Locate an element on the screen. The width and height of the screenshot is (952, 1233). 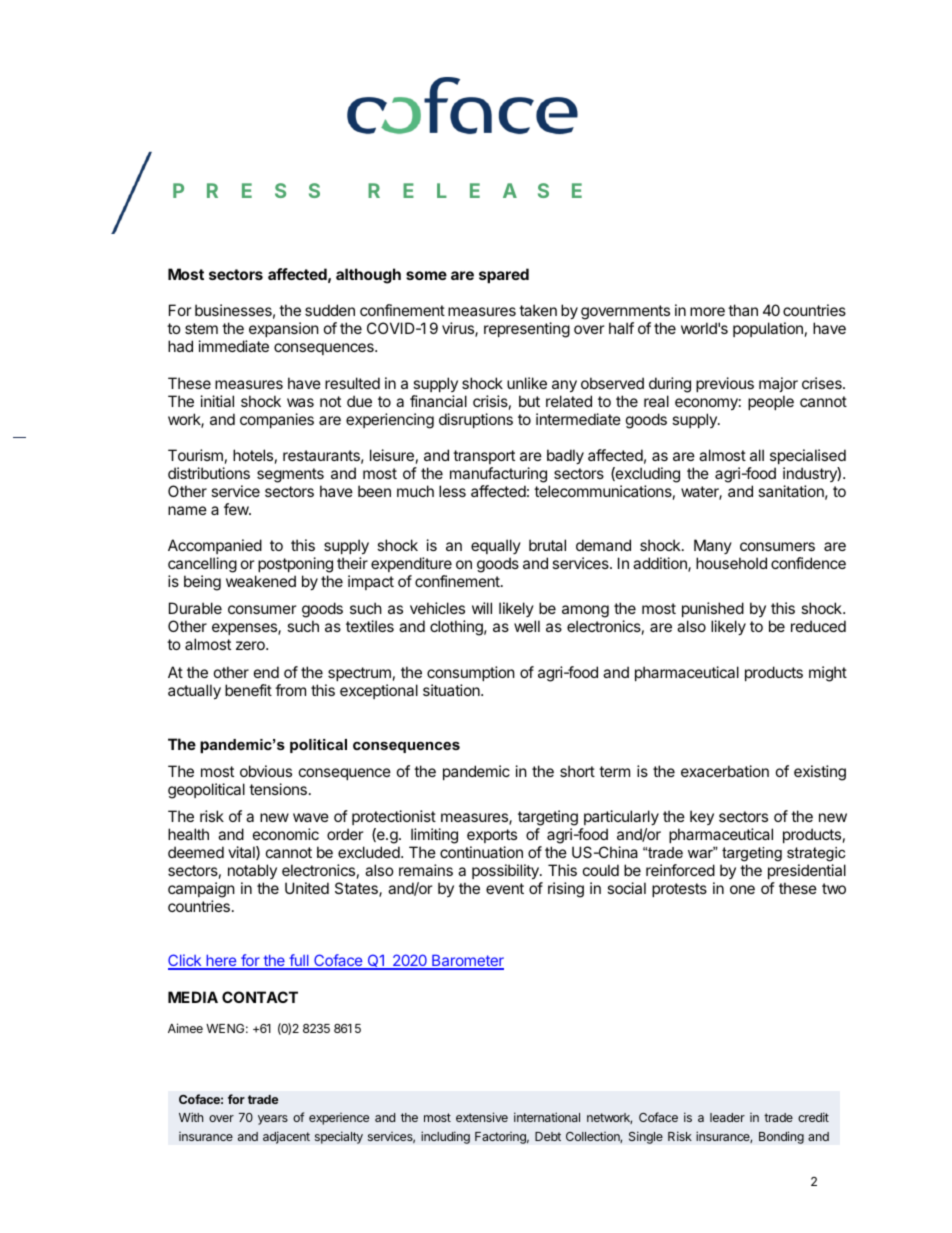
taken is located at coordinates (538, 310).
